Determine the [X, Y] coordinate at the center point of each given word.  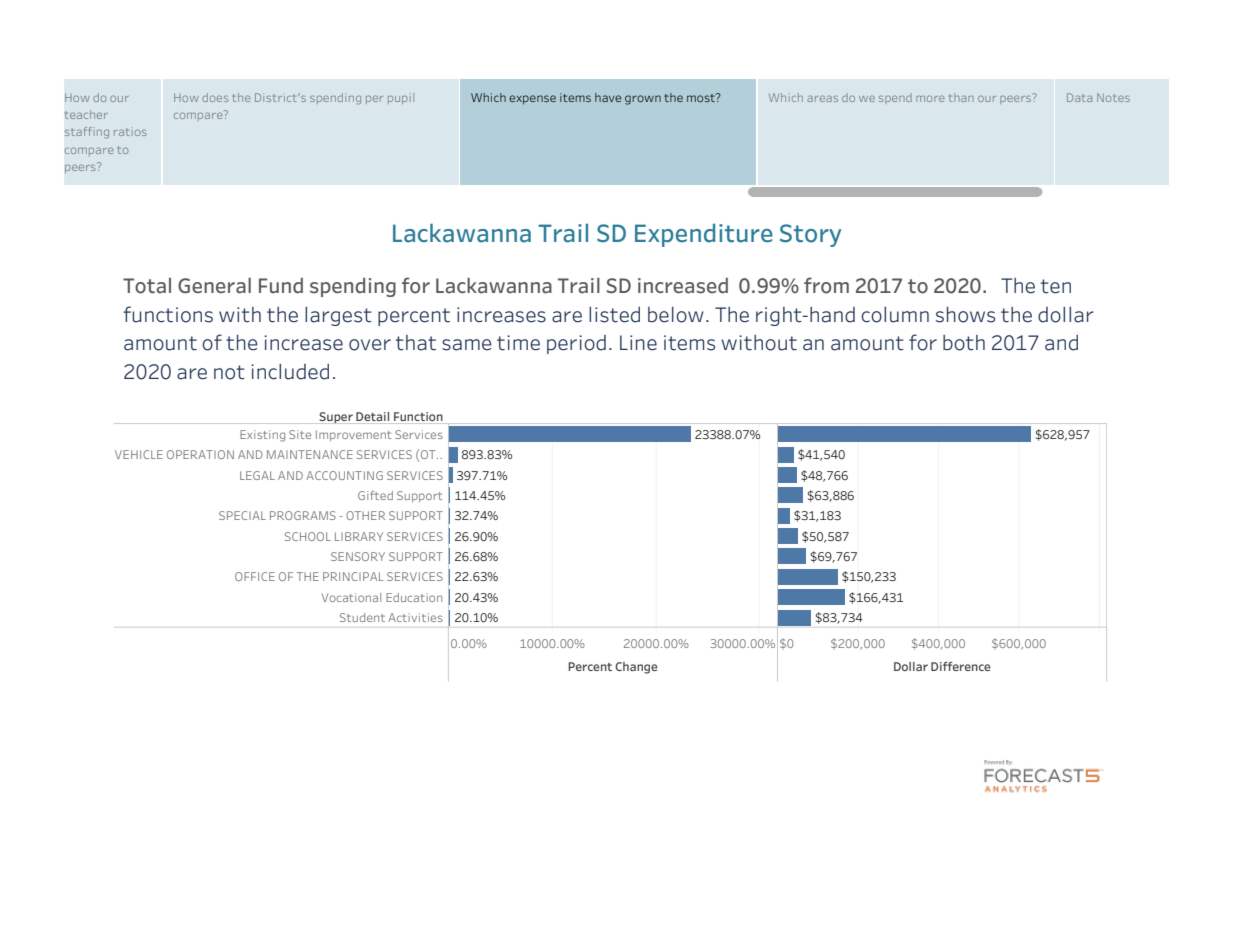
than [961, 97]
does [215, 97]
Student [362, 617]
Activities [415, 617]
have [608, 97]
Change [636, 668]
